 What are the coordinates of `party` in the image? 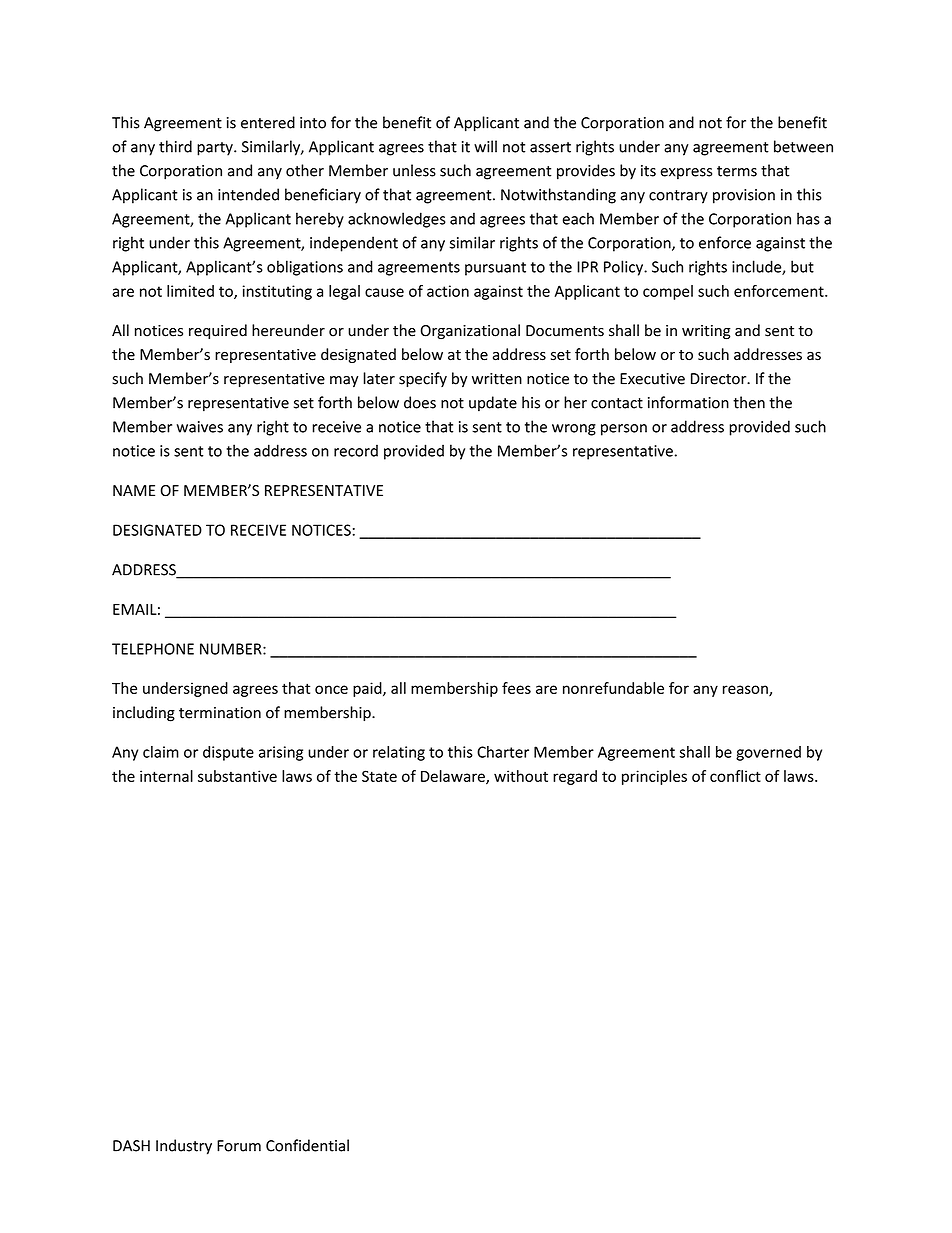 It's located at (216, 149).
